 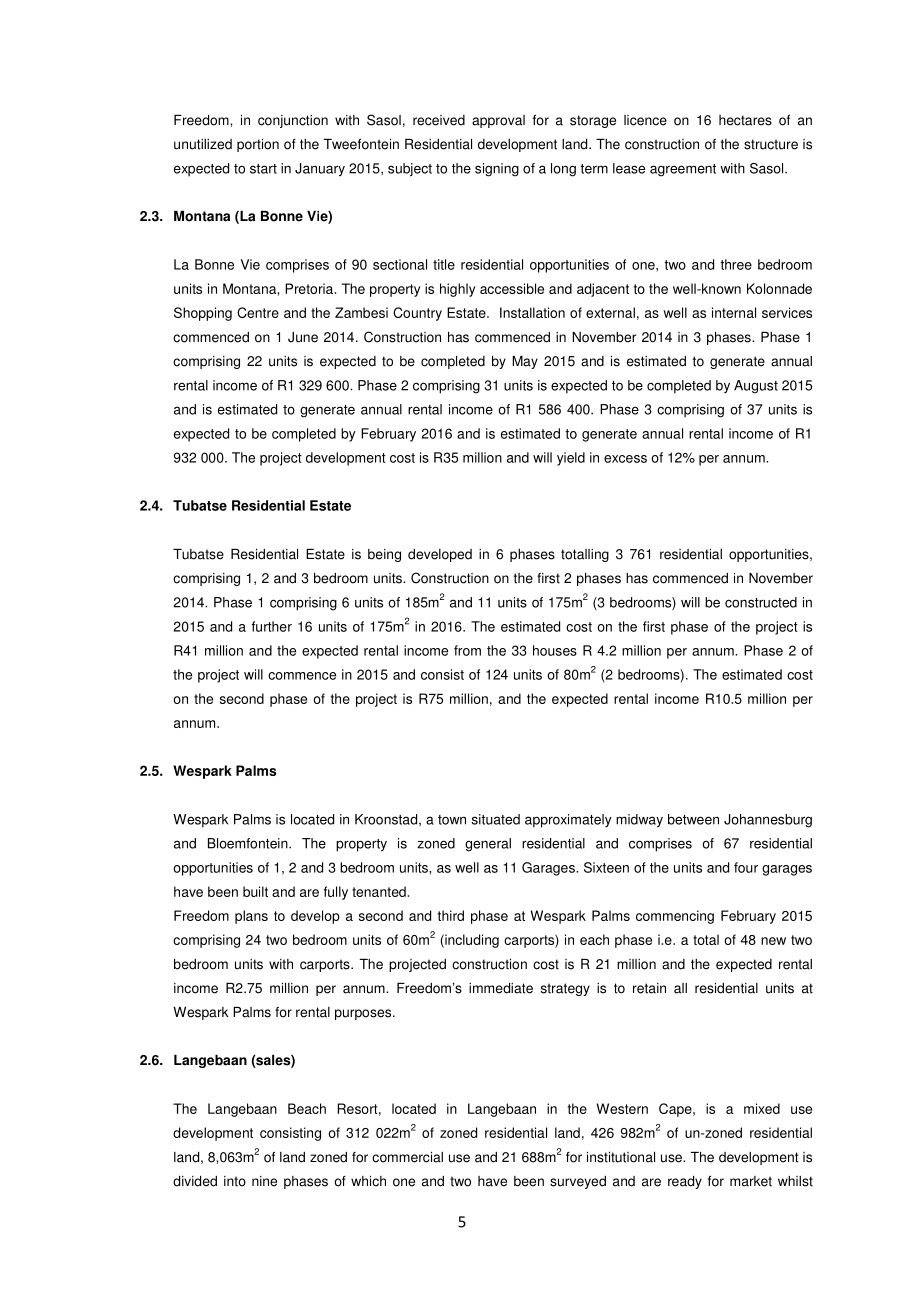 What do you see at coordinates (746, 867) in the screenshot?
I see `four` at bounding box center [746, 867].
